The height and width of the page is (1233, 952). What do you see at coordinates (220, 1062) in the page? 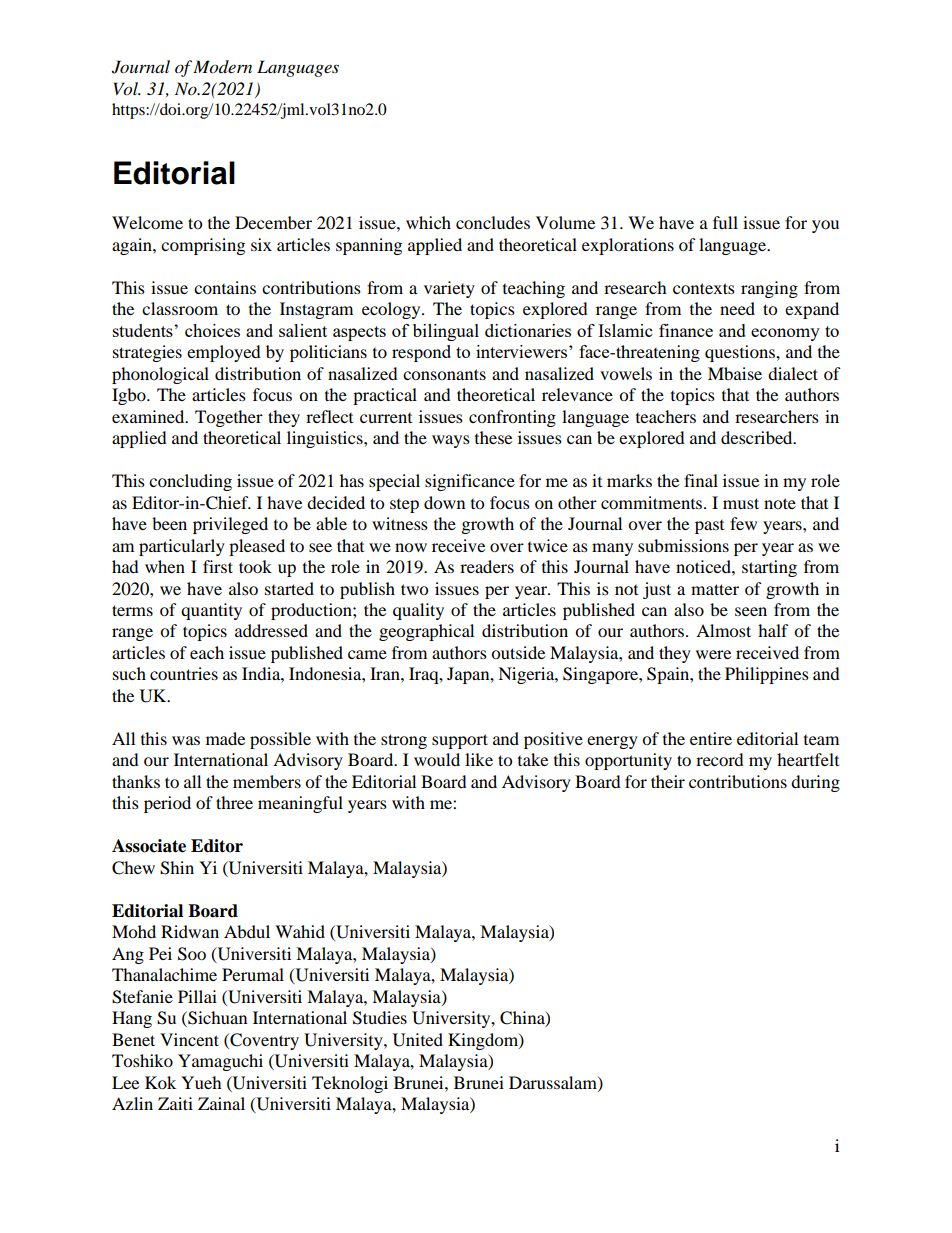
I see `Yamaguchi` at bounding box center [220, 1062].
